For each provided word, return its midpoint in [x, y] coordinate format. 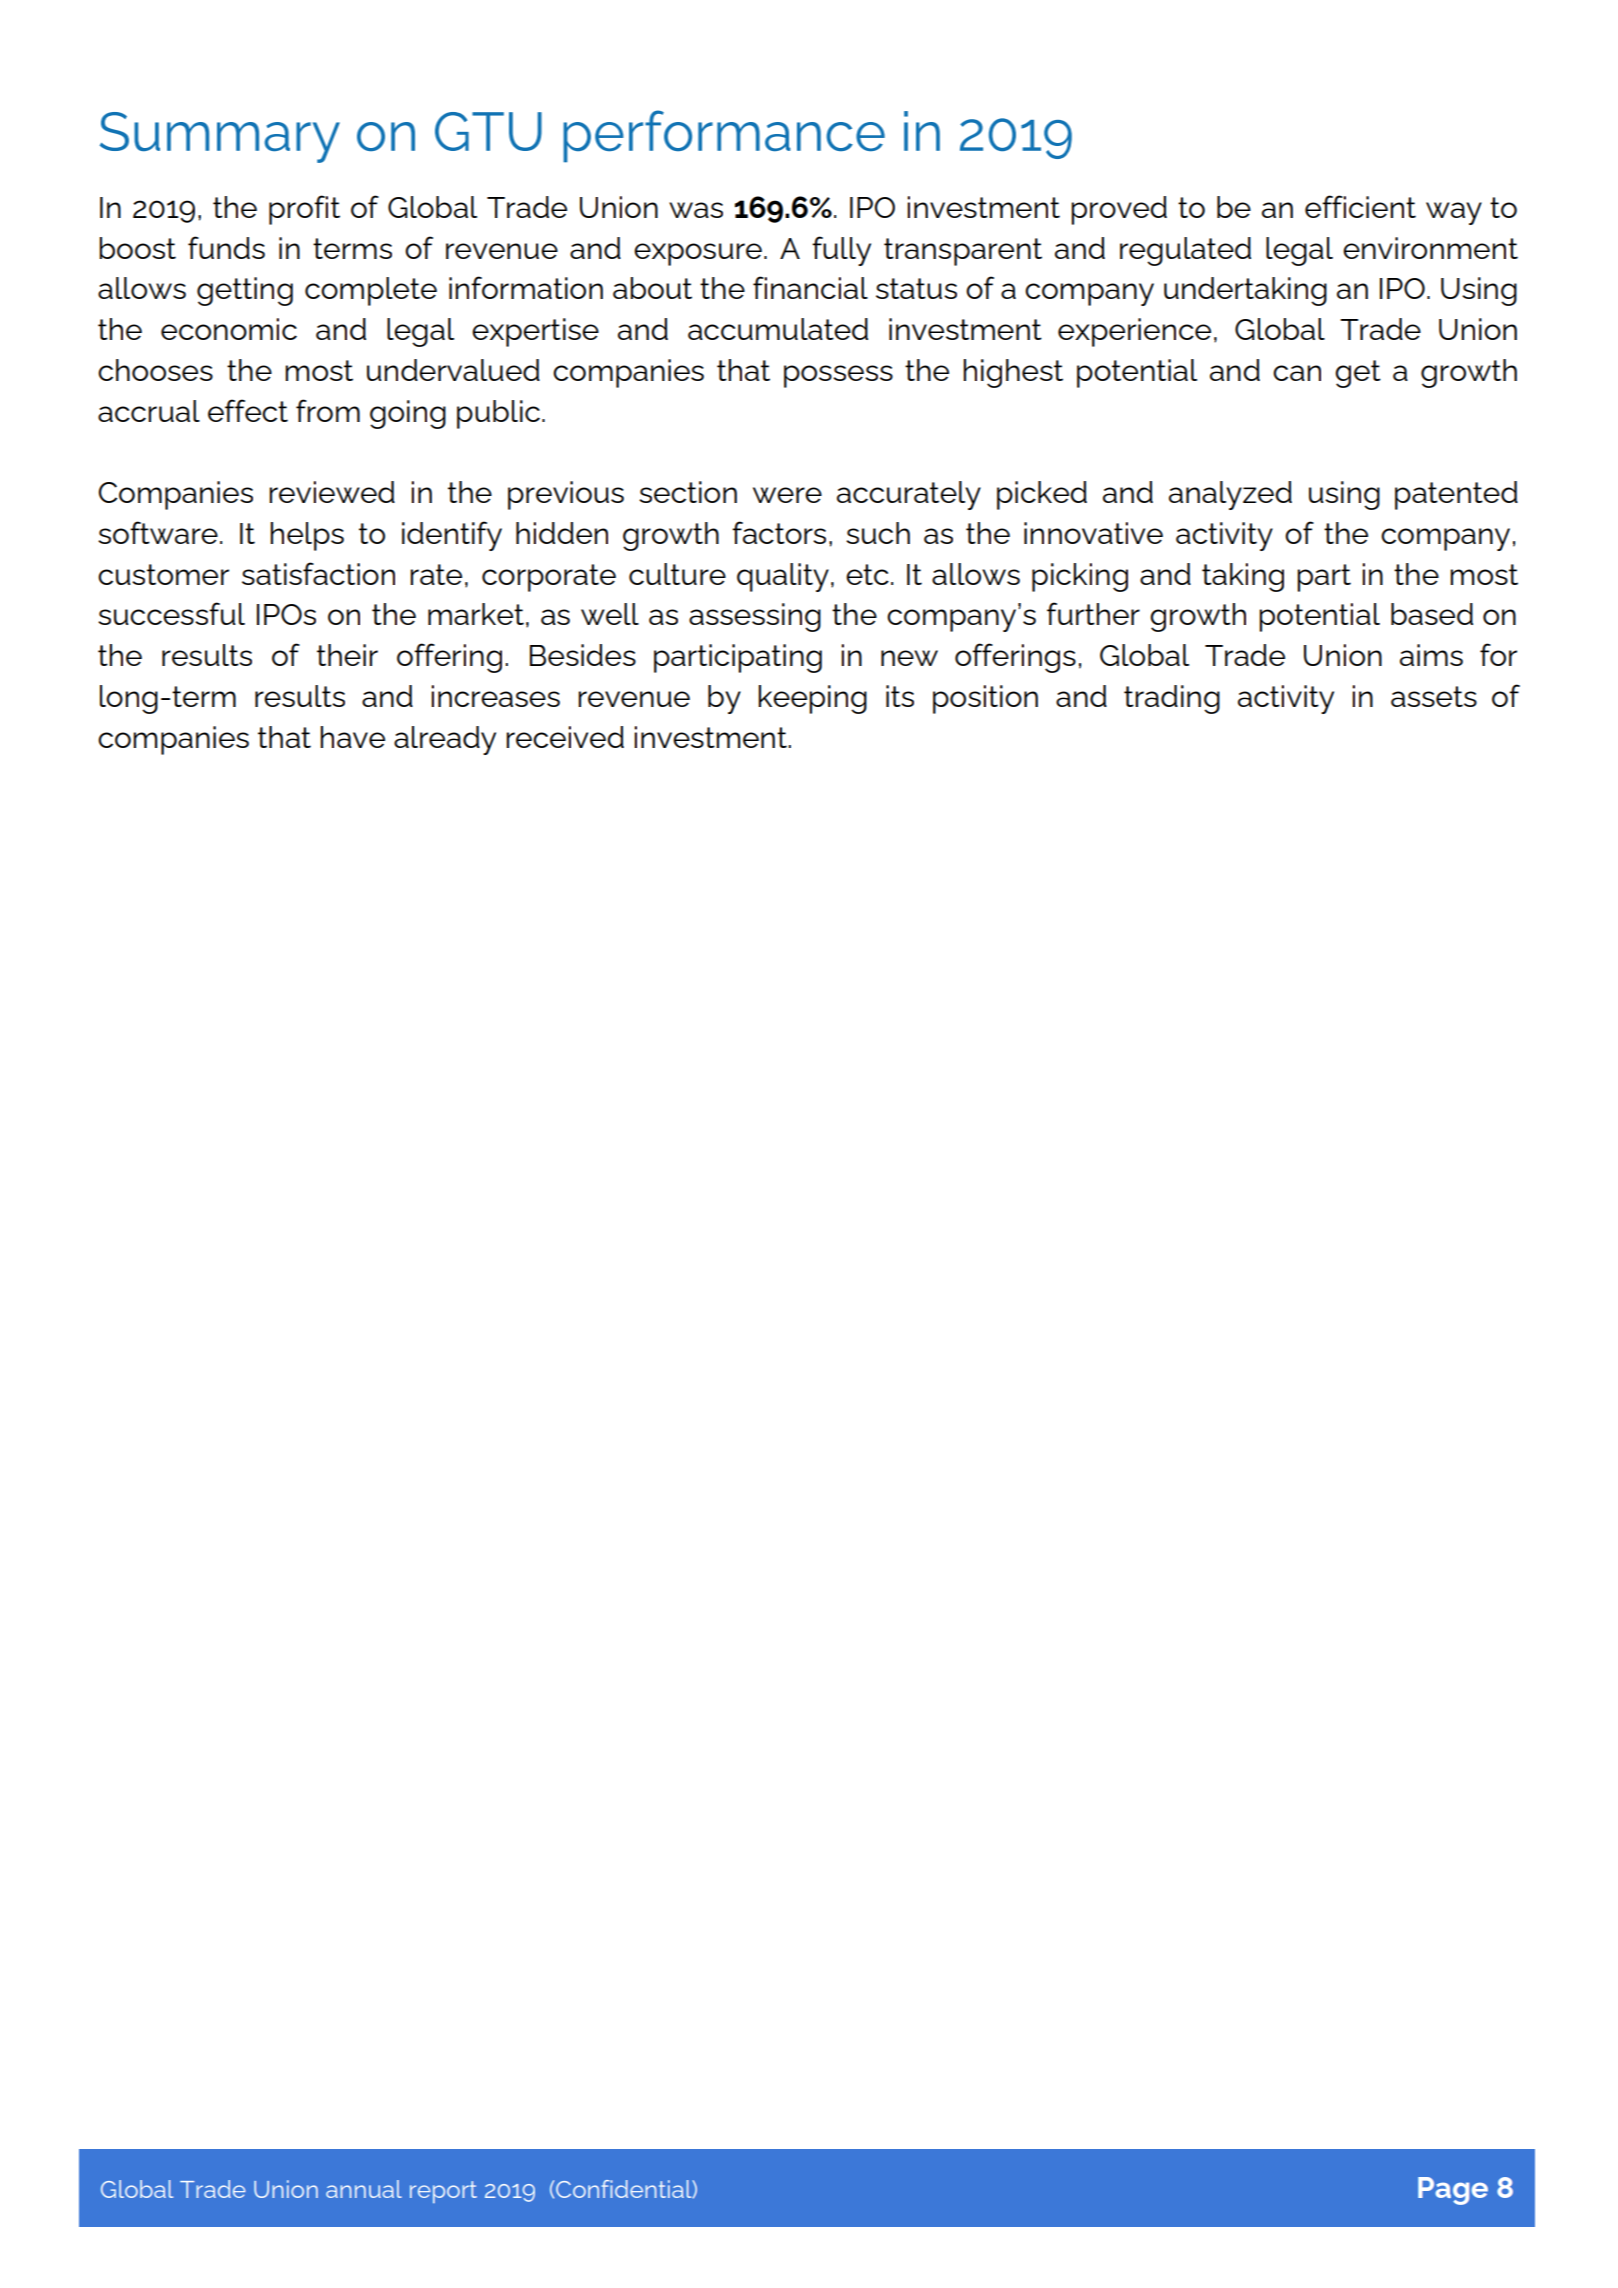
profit [304, 210]
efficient [1360, 206]
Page [1453, 2191]
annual [364, 2189]
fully [841, 251]
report [443, 2192]
